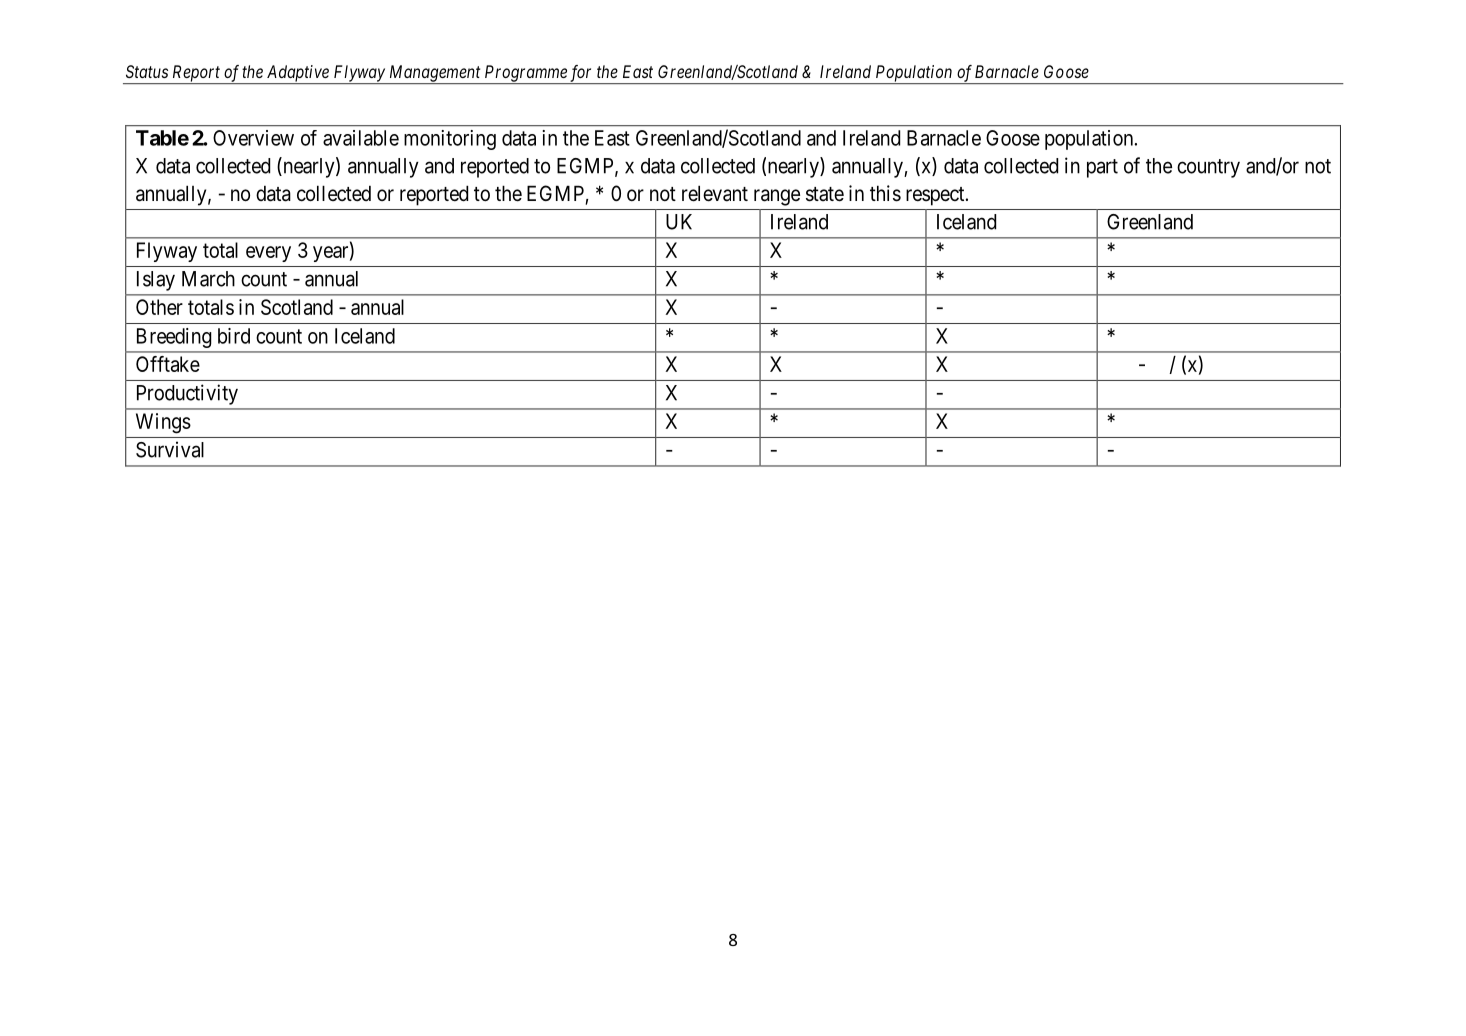 The height and width of the image is (1036, 1466). Describe the element at coordinates (170, 449) in the image. I see `Survival` at that location.
